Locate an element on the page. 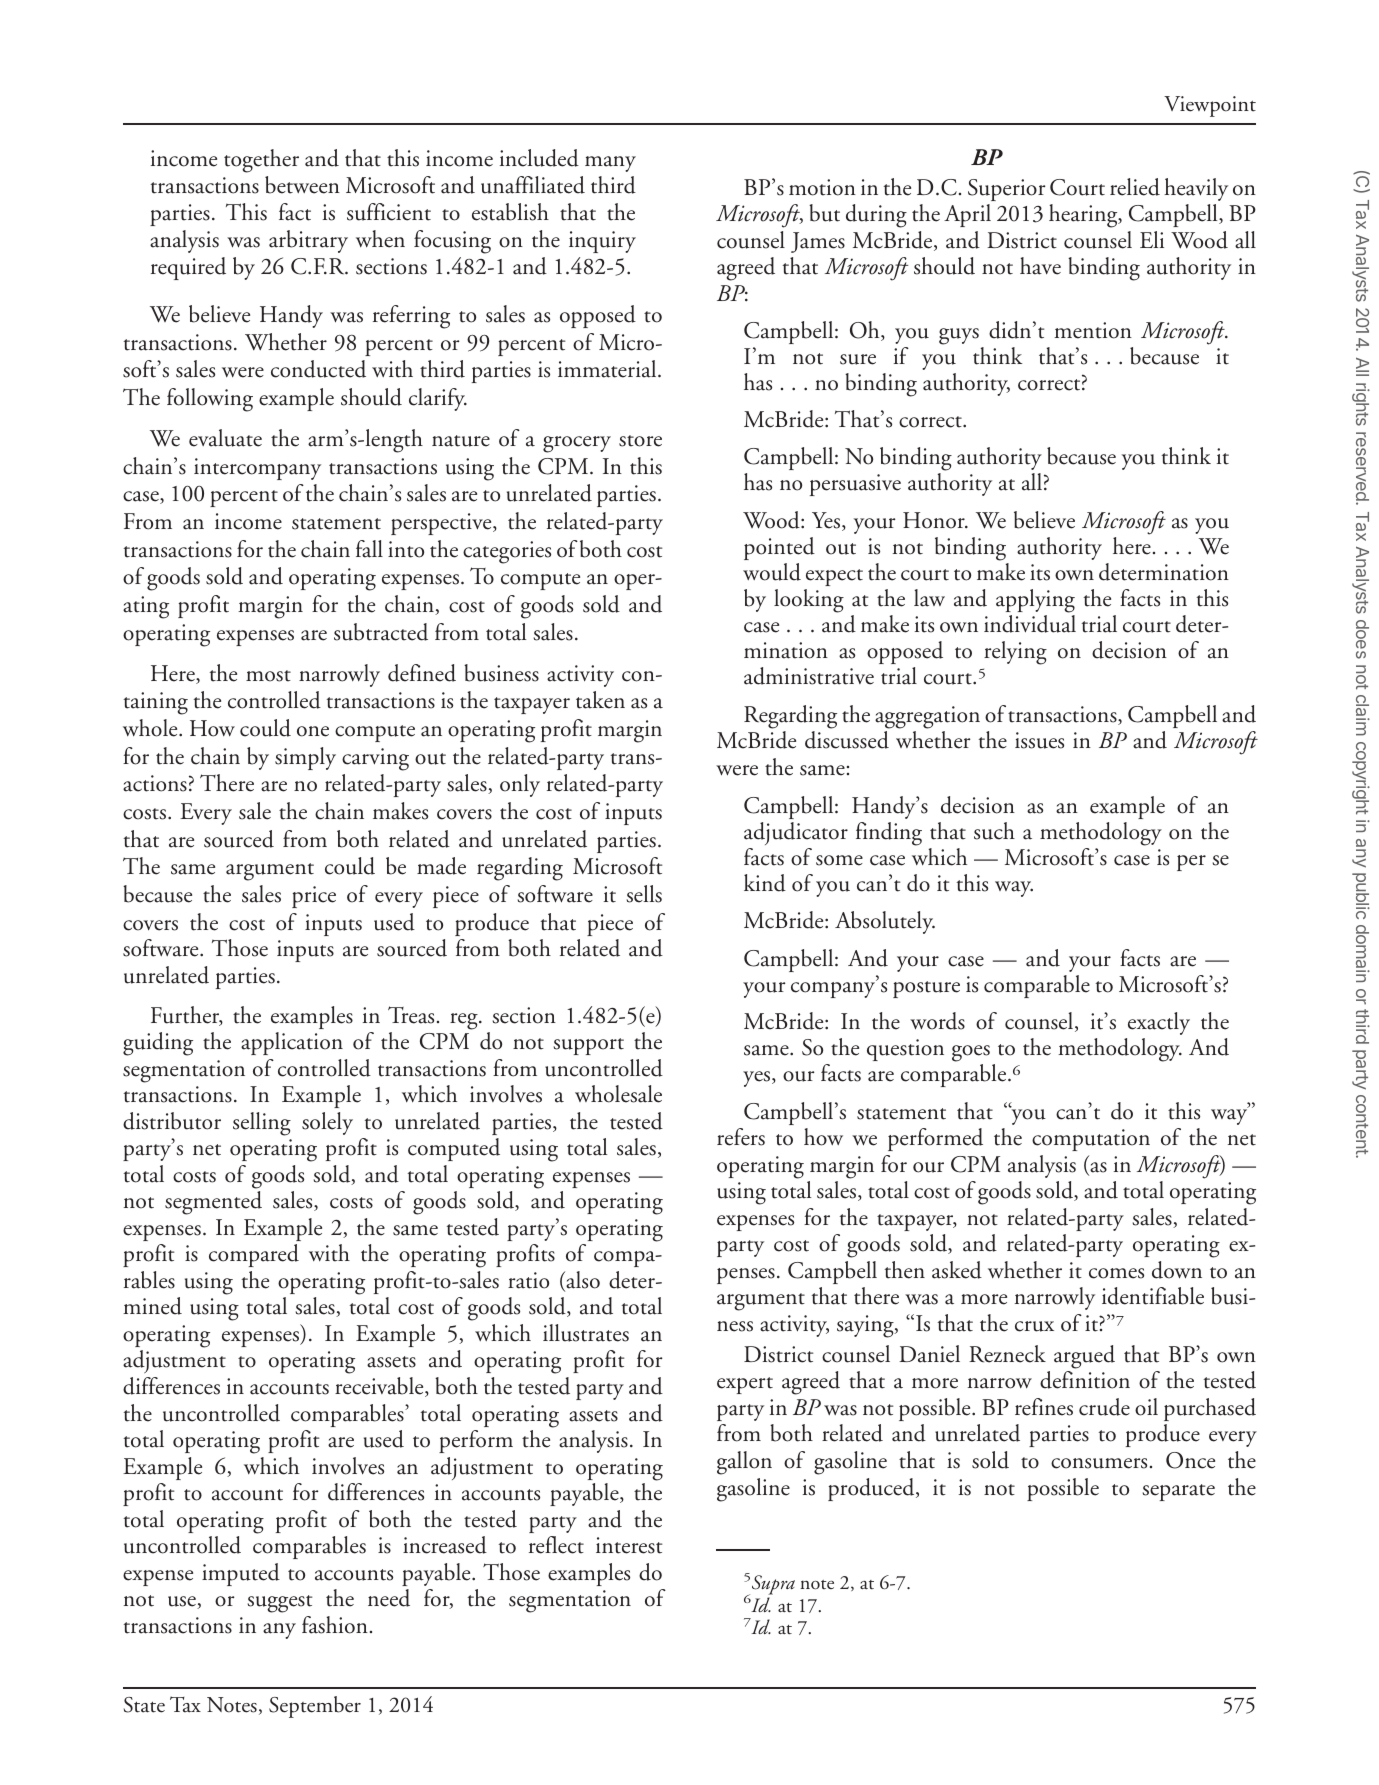 This image has height=1785, width=1379. comes is located at coordinates (1116, 1273).
